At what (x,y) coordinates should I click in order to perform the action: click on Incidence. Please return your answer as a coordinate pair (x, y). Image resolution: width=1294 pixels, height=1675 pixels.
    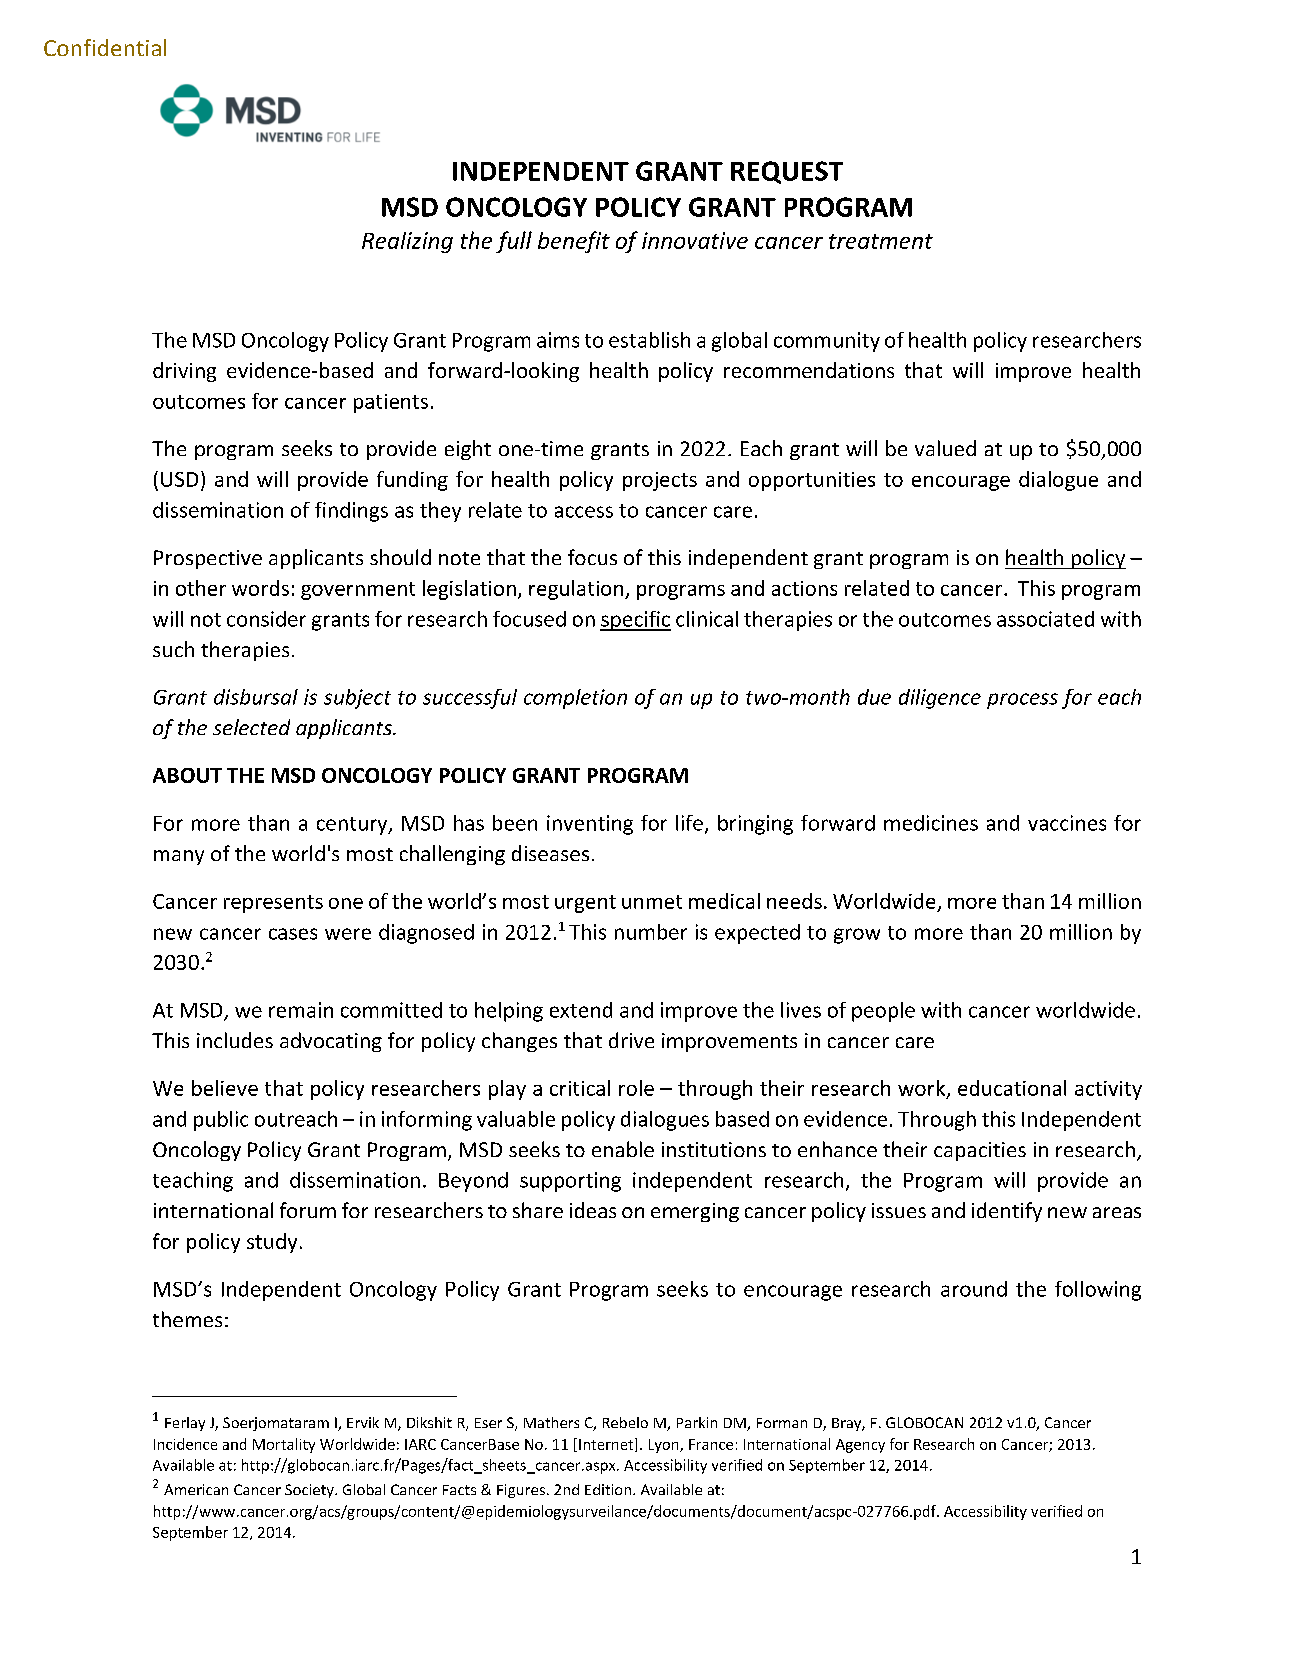
    Looking at the image, I should click on (185, 1444).
